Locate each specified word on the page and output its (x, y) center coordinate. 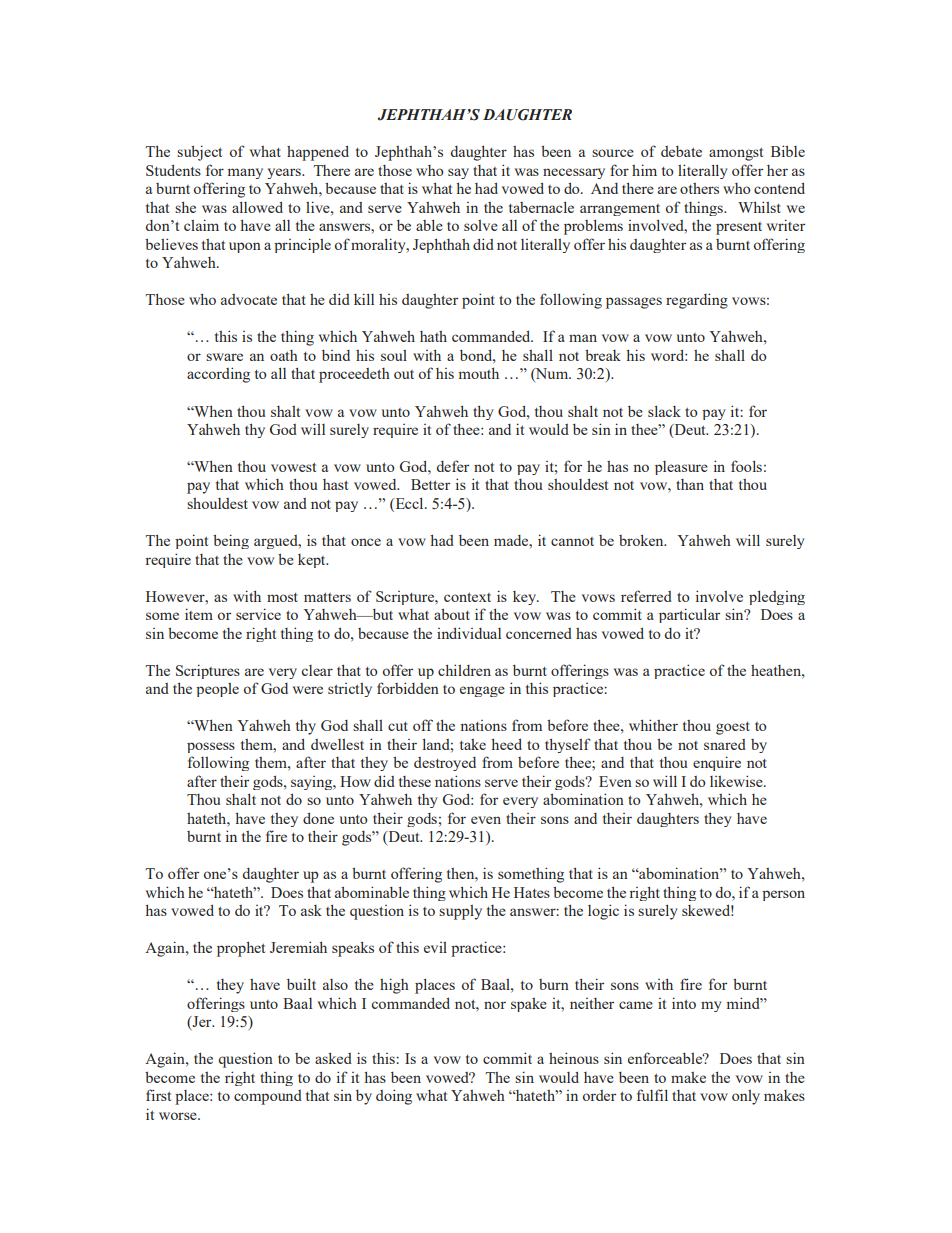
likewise (737, 781)
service (258, 614)
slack (664, 411)
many (245, 173)
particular (689, 615)
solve (481, 225)
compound (268, 1097)
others (699, 188)
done (318, 818)
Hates (532, 892)
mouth (479, 373)
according (218, 375)
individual (469, 633)
